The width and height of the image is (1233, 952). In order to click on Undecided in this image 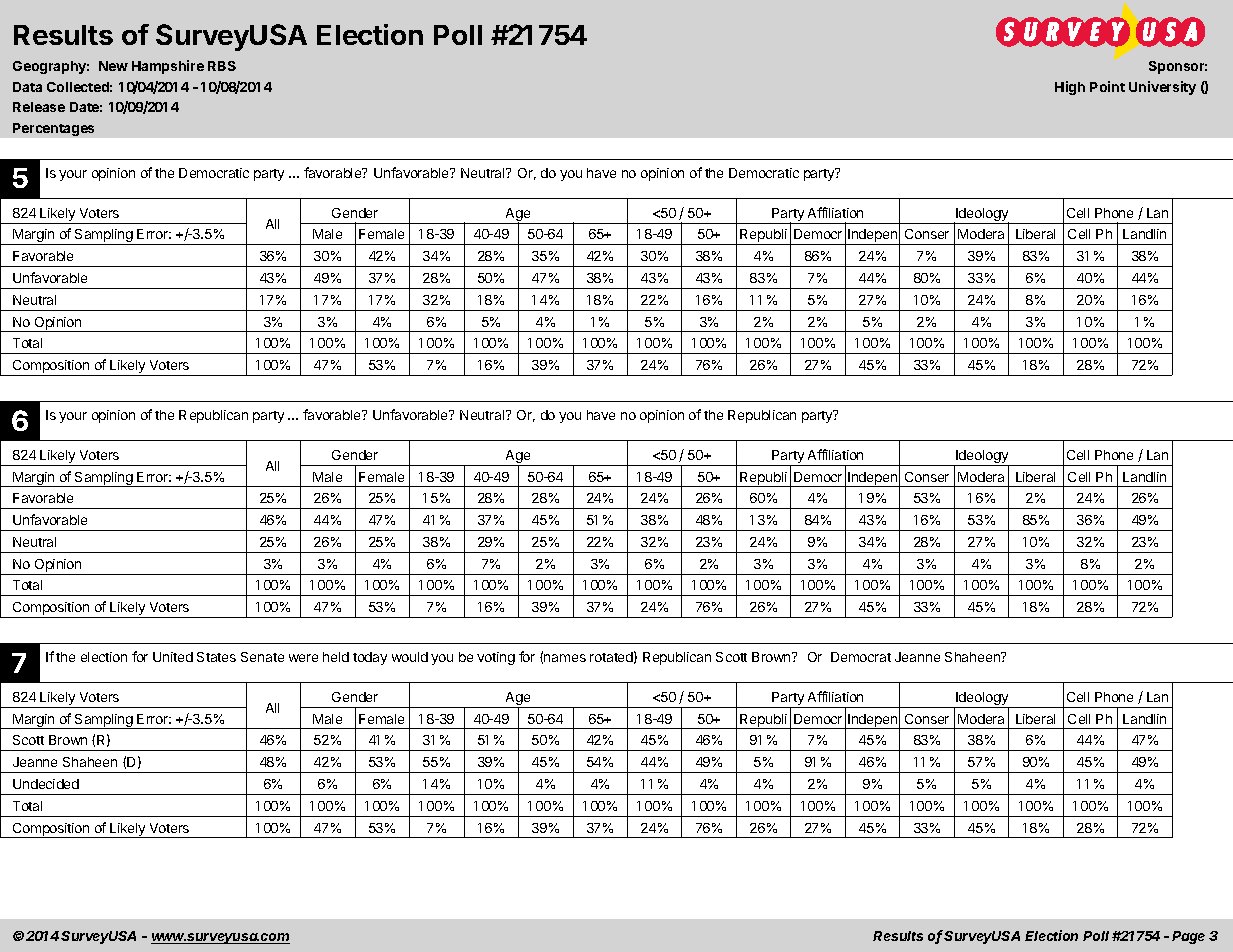, I will do `click(46, 784)`.
